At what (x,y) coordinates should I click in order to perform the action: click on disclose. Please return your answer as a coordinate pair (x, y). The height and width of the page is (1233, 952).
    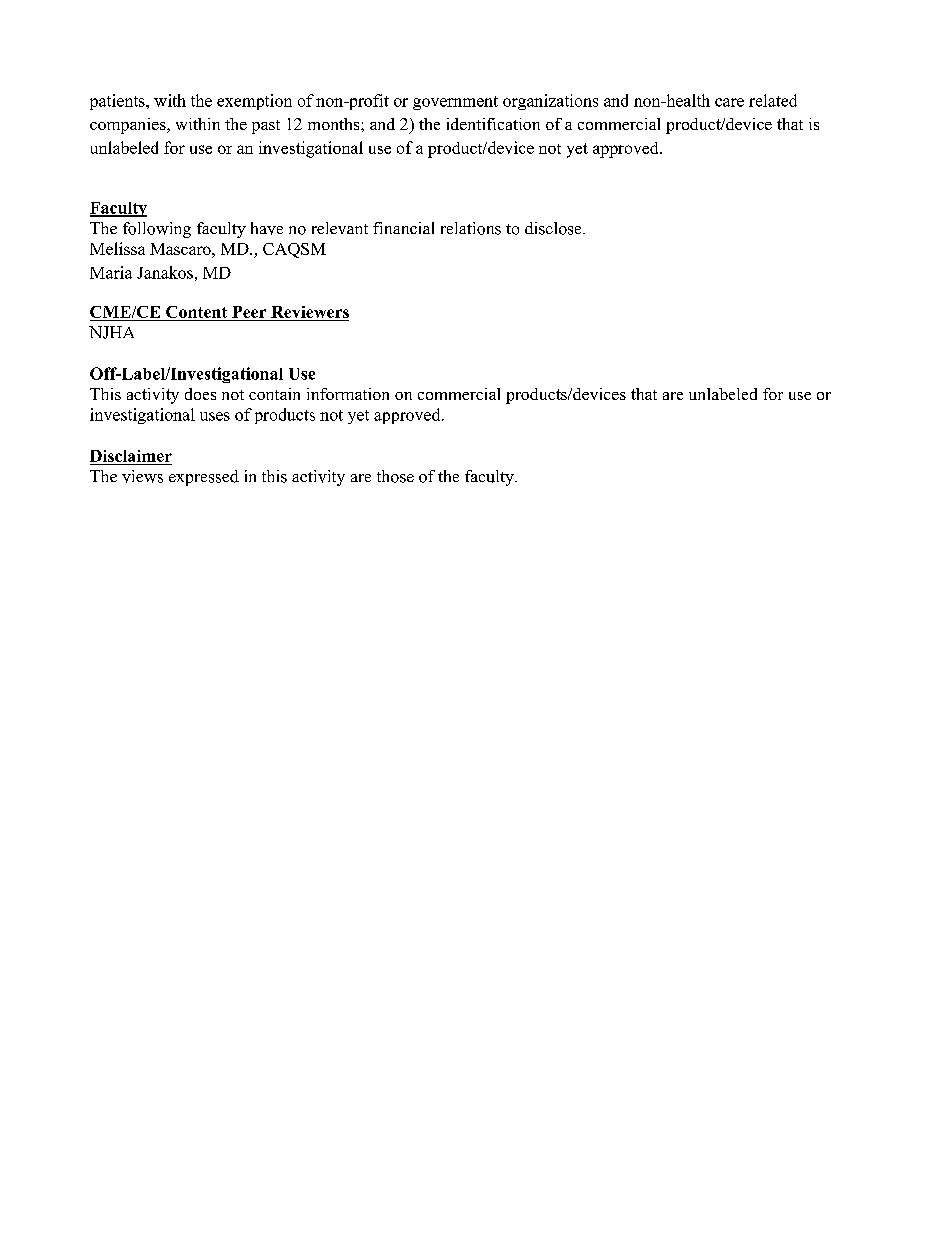
    Looking at the image, I should click on (554, 228).
